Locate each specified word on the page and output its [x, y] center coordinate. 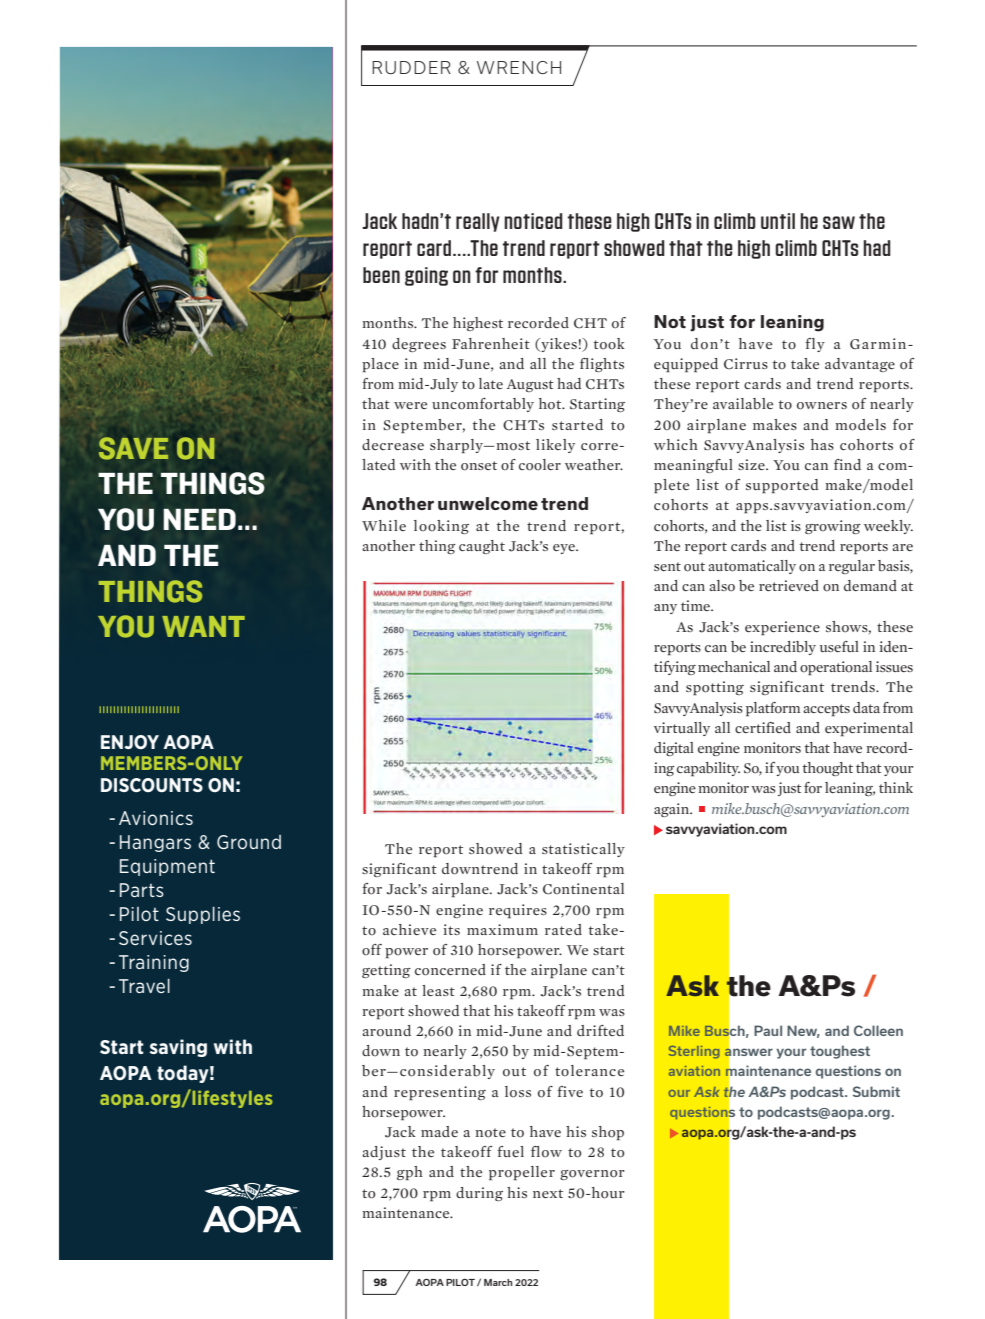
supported [782, 486]
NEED [199, 519]
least [438, 990]
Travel [144, 986]
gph [410, 1173]
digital [674, 749]
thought [828, 769]
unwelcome [488, 503]
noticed [533, 221]
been [381, 275]
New [803, 1031]
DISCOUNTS [152, 785]
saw [839, 222]
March [498, 1282]
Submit [876, 1091]
